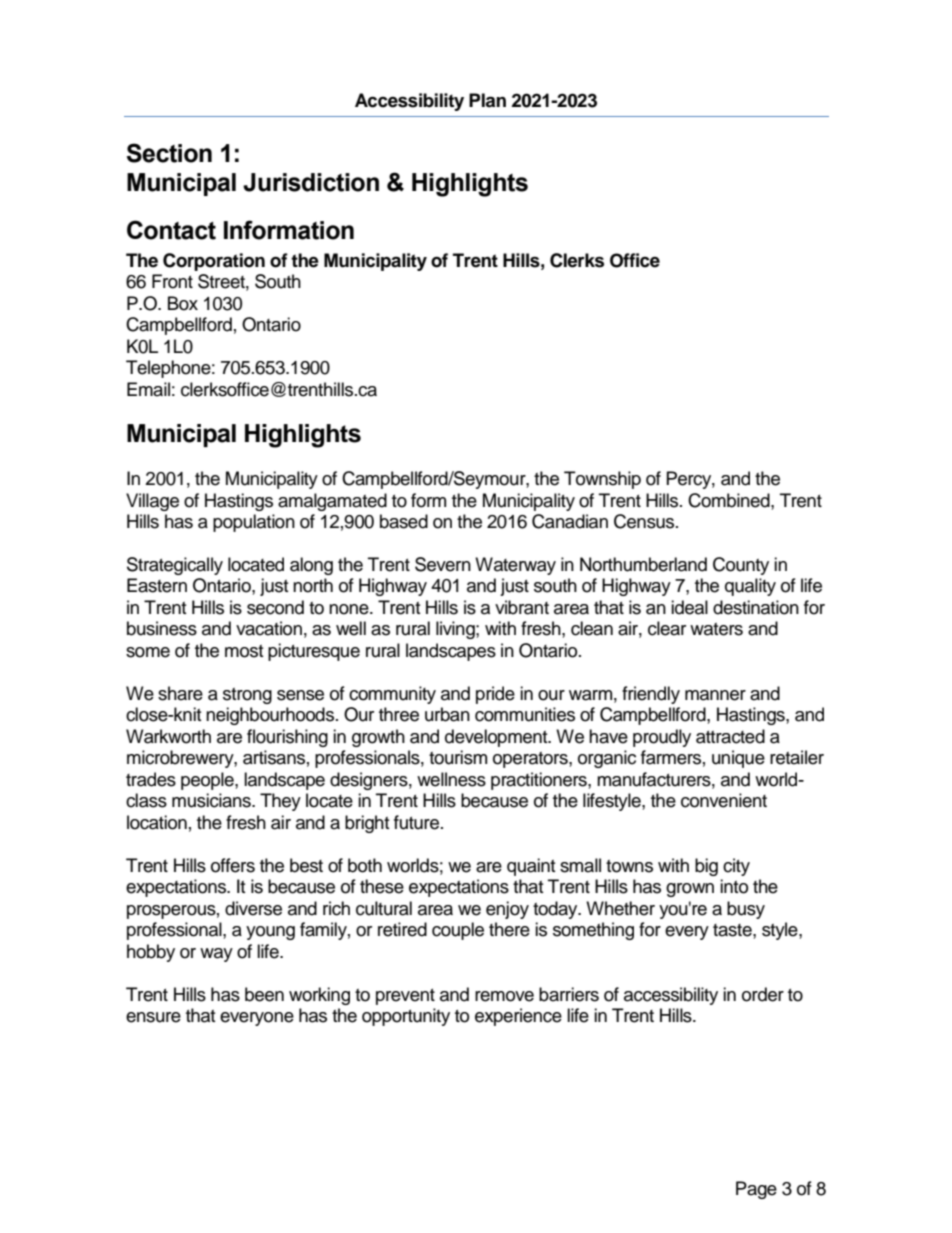  Describe the element at coordinates (495, 695) in the screenshot. I see `pride` at that location.
